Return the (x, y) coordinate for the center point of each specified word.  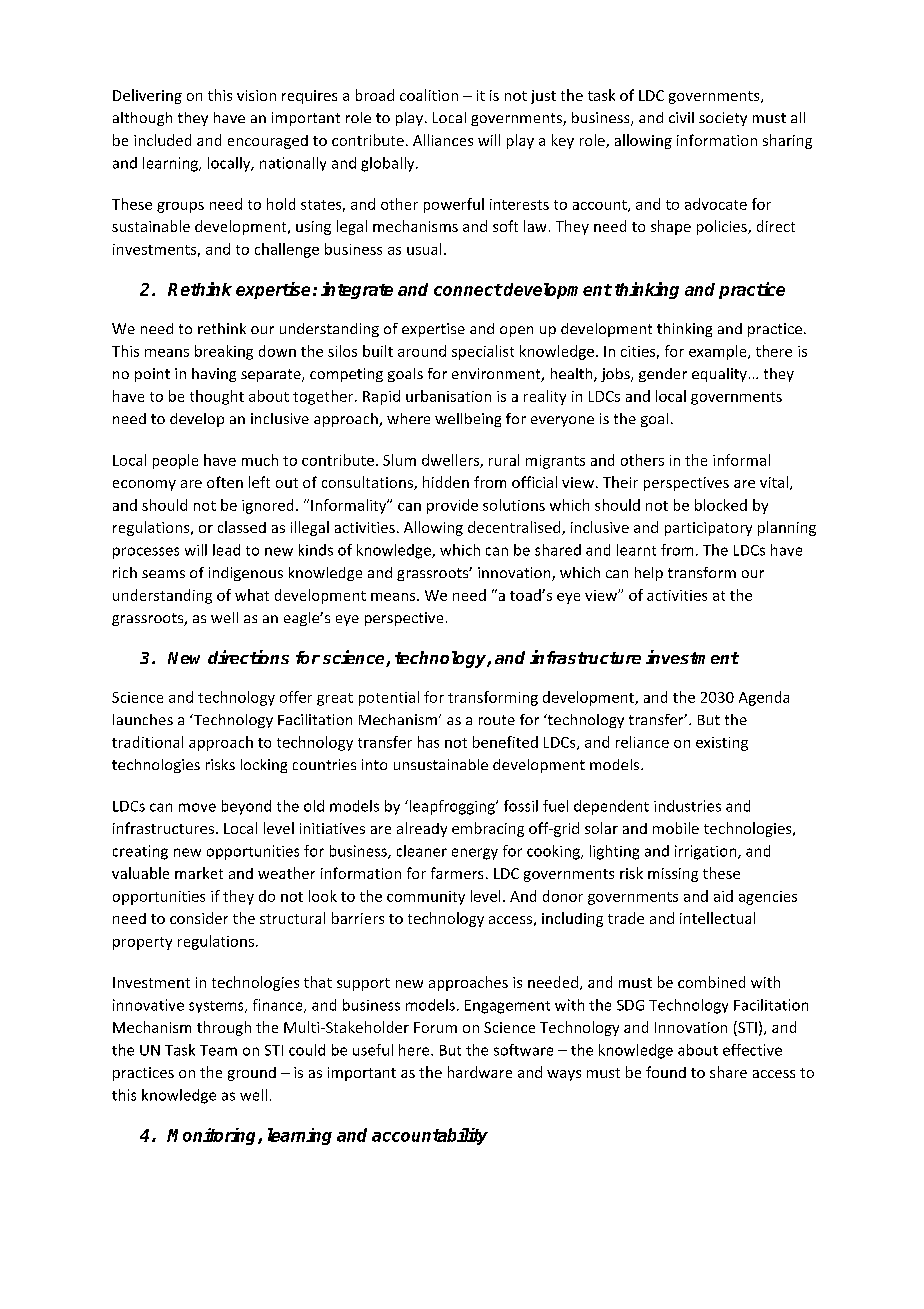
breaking (224, 352)
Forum (435, 1027)
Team (218, 1050)
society (723, 119)
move (197, 807)
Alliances (443, 140)
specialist (483, 352)
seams (163, 574)
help (649, 574)
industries (687, 806)
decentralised (515, 528)
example (719, 352)
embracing (488, 829)
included (162, 140)
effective (752, 1050)
